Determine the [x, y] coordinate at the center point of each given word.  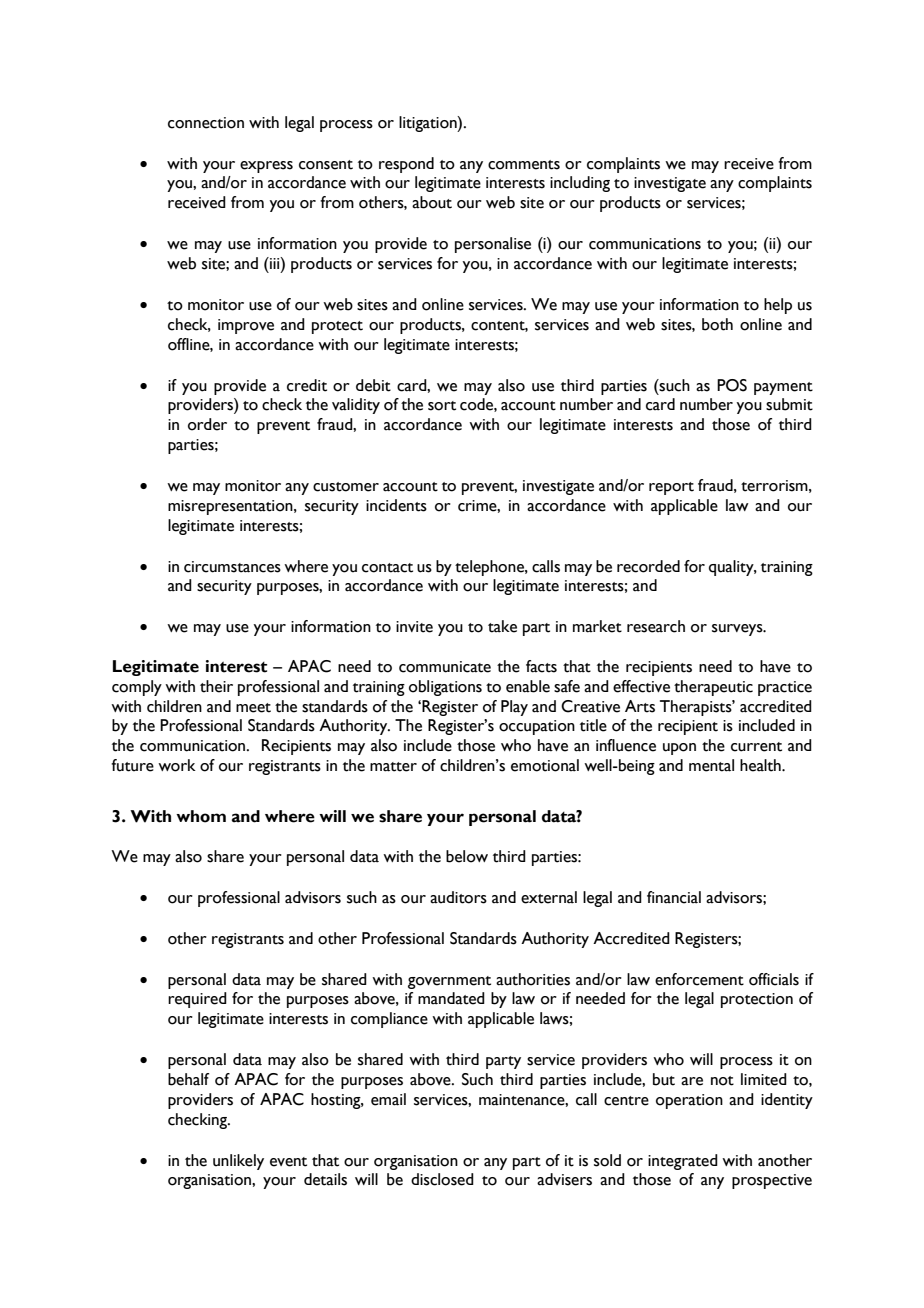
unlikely [238, 1162]
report [671, 488]
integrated [683, 1162]
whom [201, 816]
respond [406, 165]
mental [711, 765]
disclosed [442, 1179]
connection [206, 123]
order [207, 424]
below [467, 856]
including [580, 184]
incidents [396, 505]
